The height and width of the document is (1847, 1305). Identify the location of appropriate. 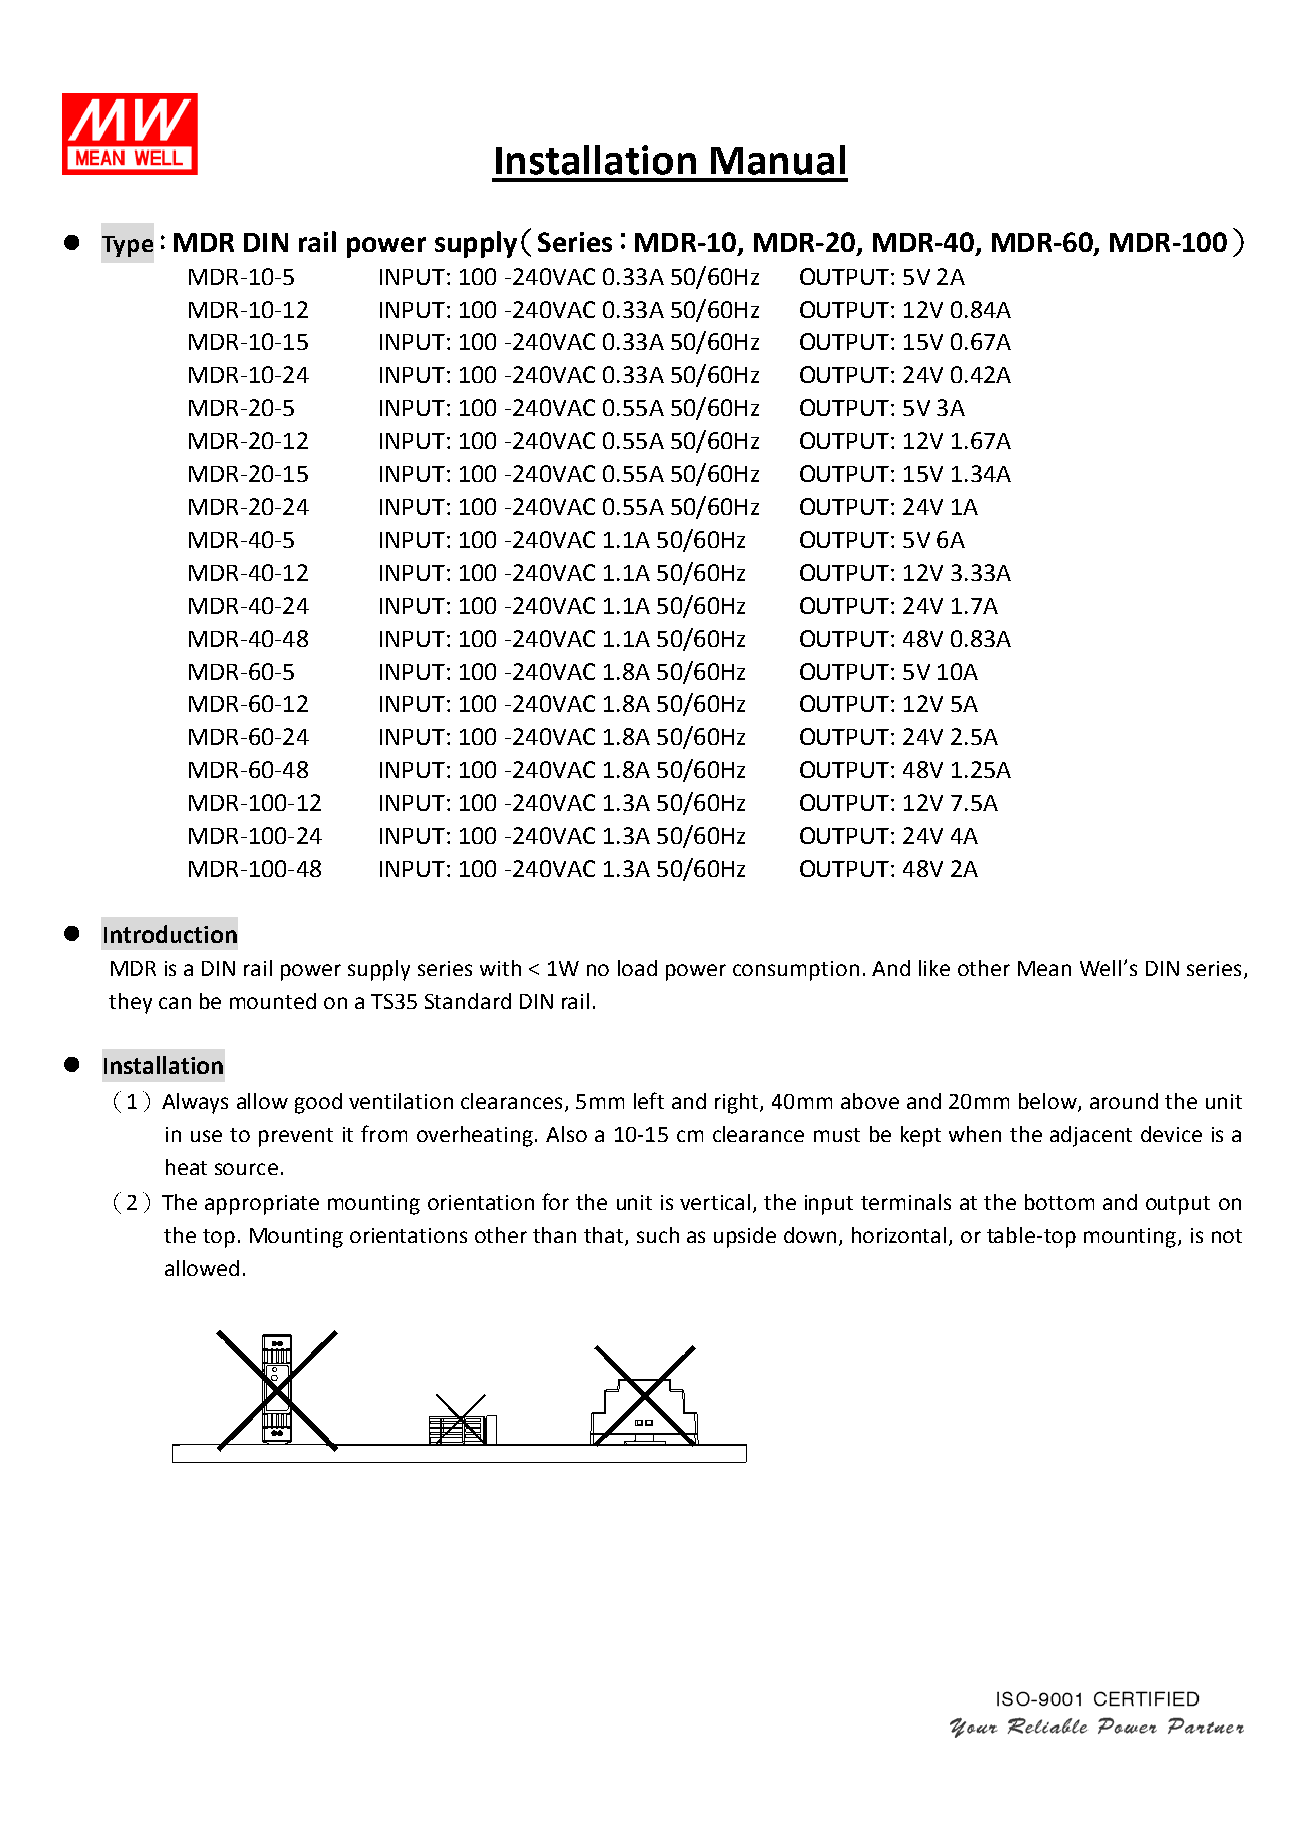
(262, 1205).
